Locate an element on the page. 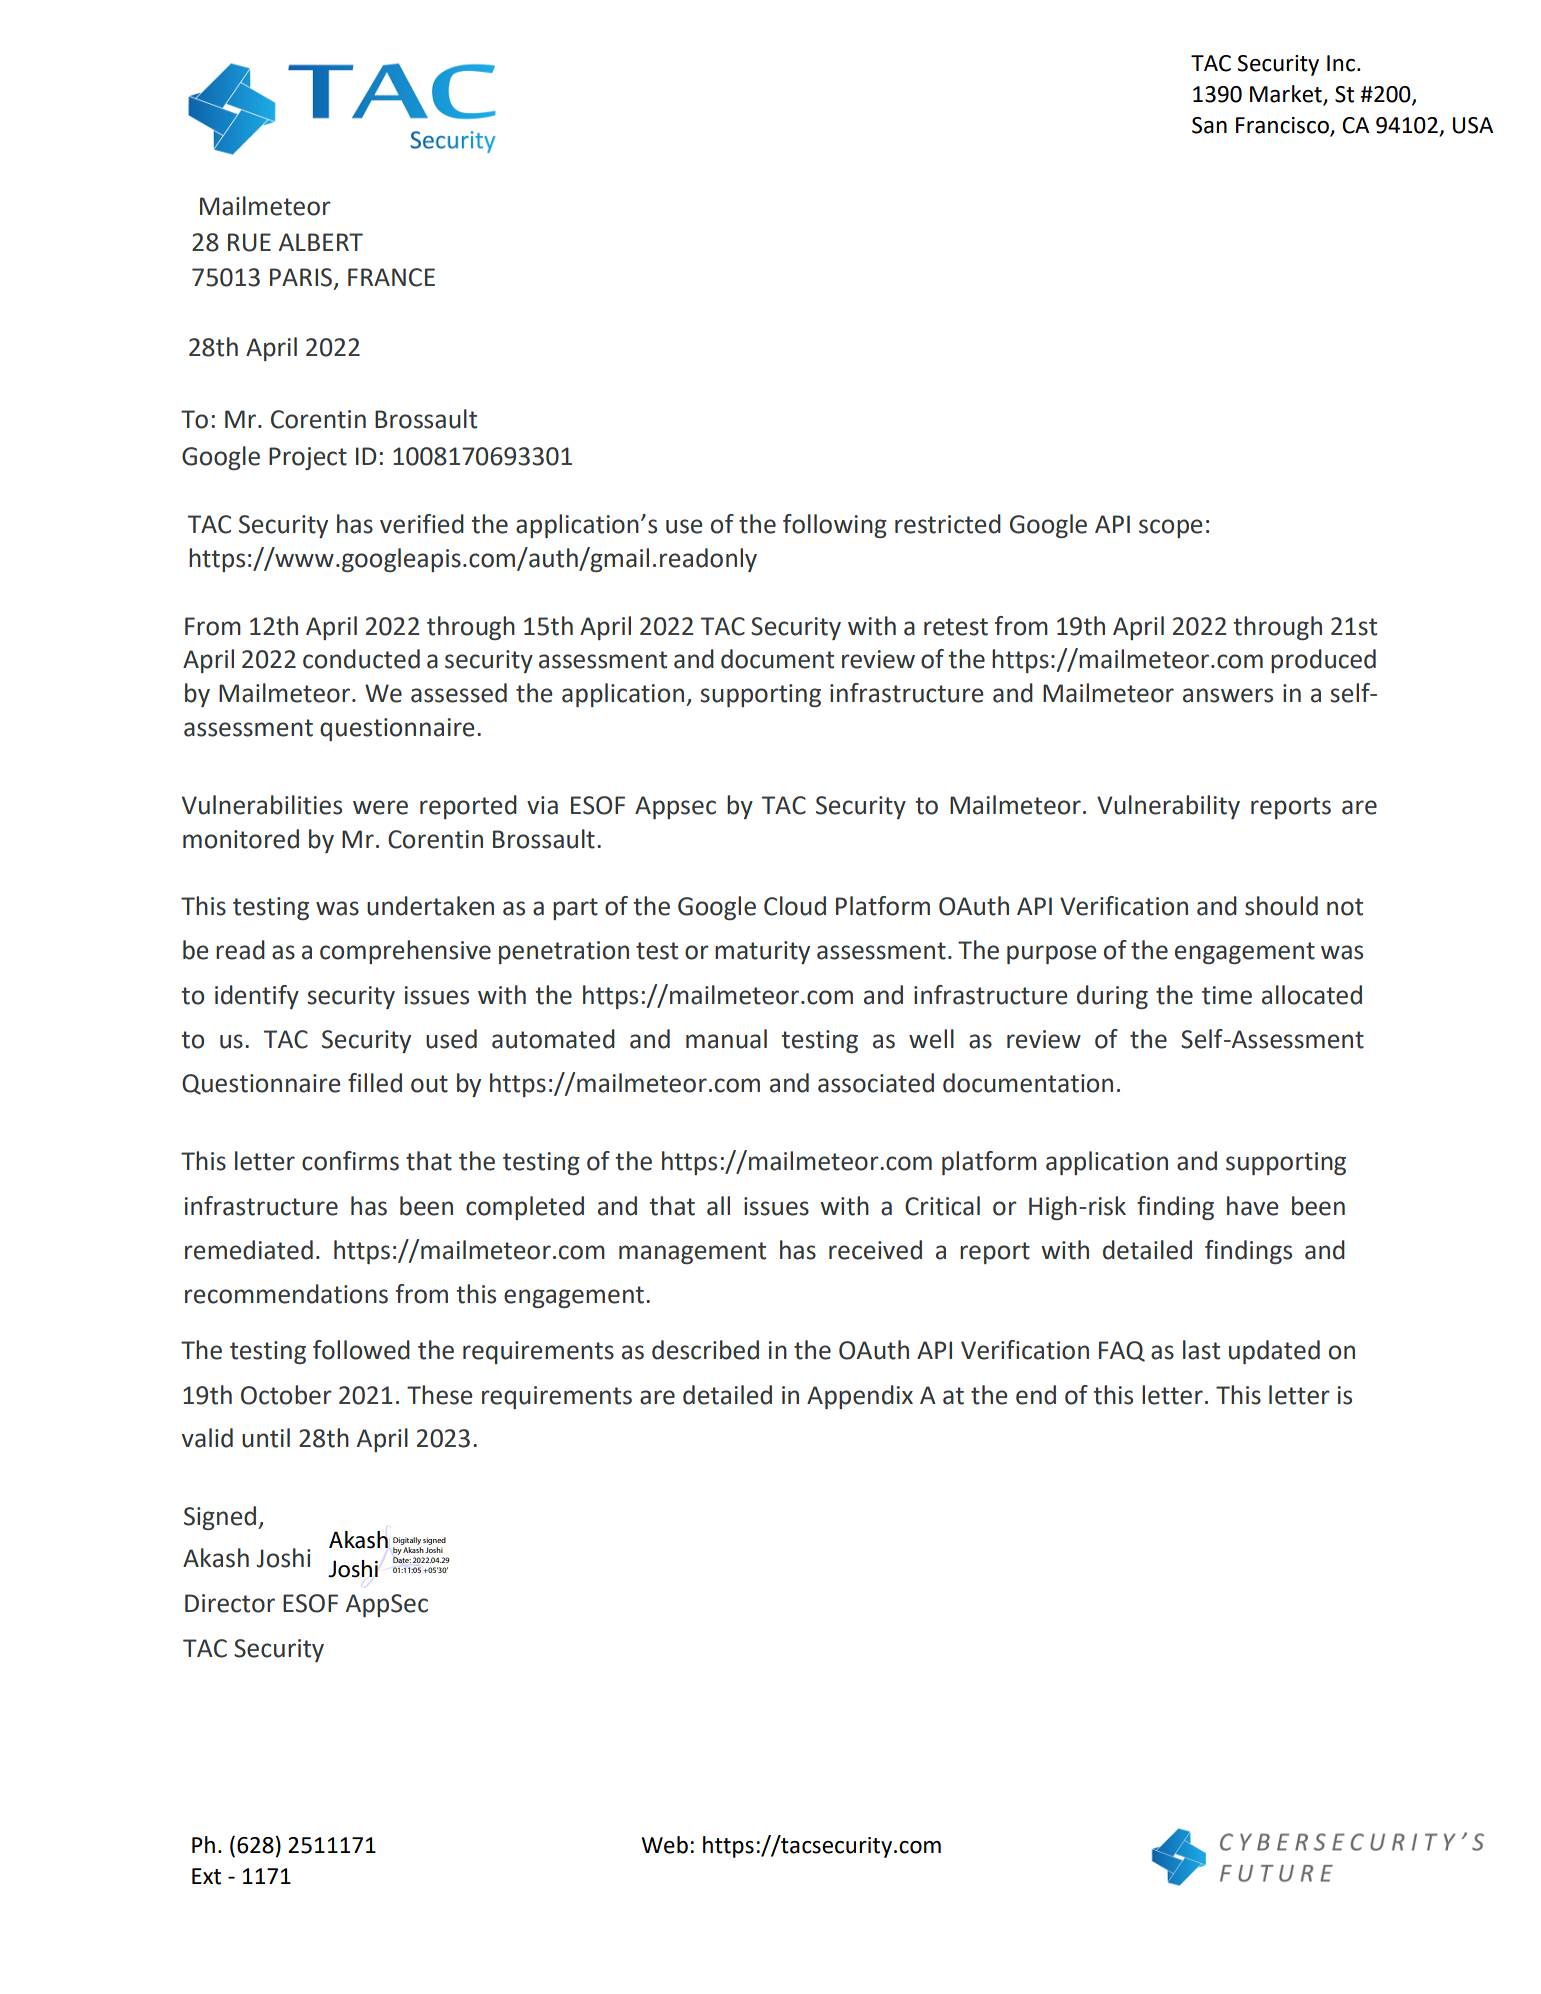 This page has height=1994, width=1541. San is located at coordinates (1209, 125).
